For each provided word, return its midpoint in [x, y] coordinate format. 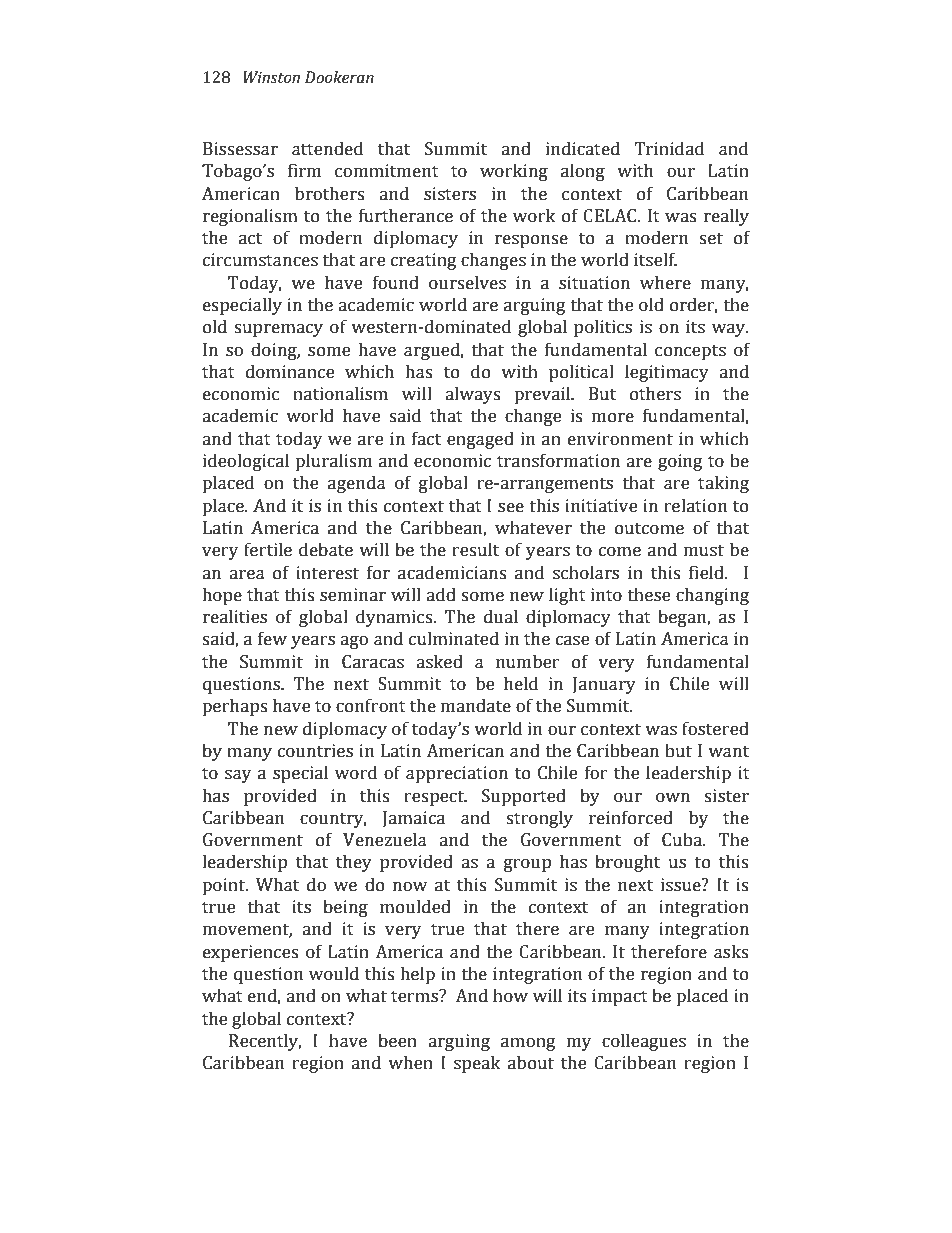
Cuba [683, 839]
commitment [387, 171]
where [665, 282]
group [527, 865]
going [680, 462]
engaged [480, 440]
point [224, 886]
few [272, 638]
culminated [454, 638]
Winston [271, 77]
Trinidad [669, 148]
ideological [246, 462]
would [334, 973]
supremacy [278, 330]
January [604, 685]
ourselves [467, 282]
